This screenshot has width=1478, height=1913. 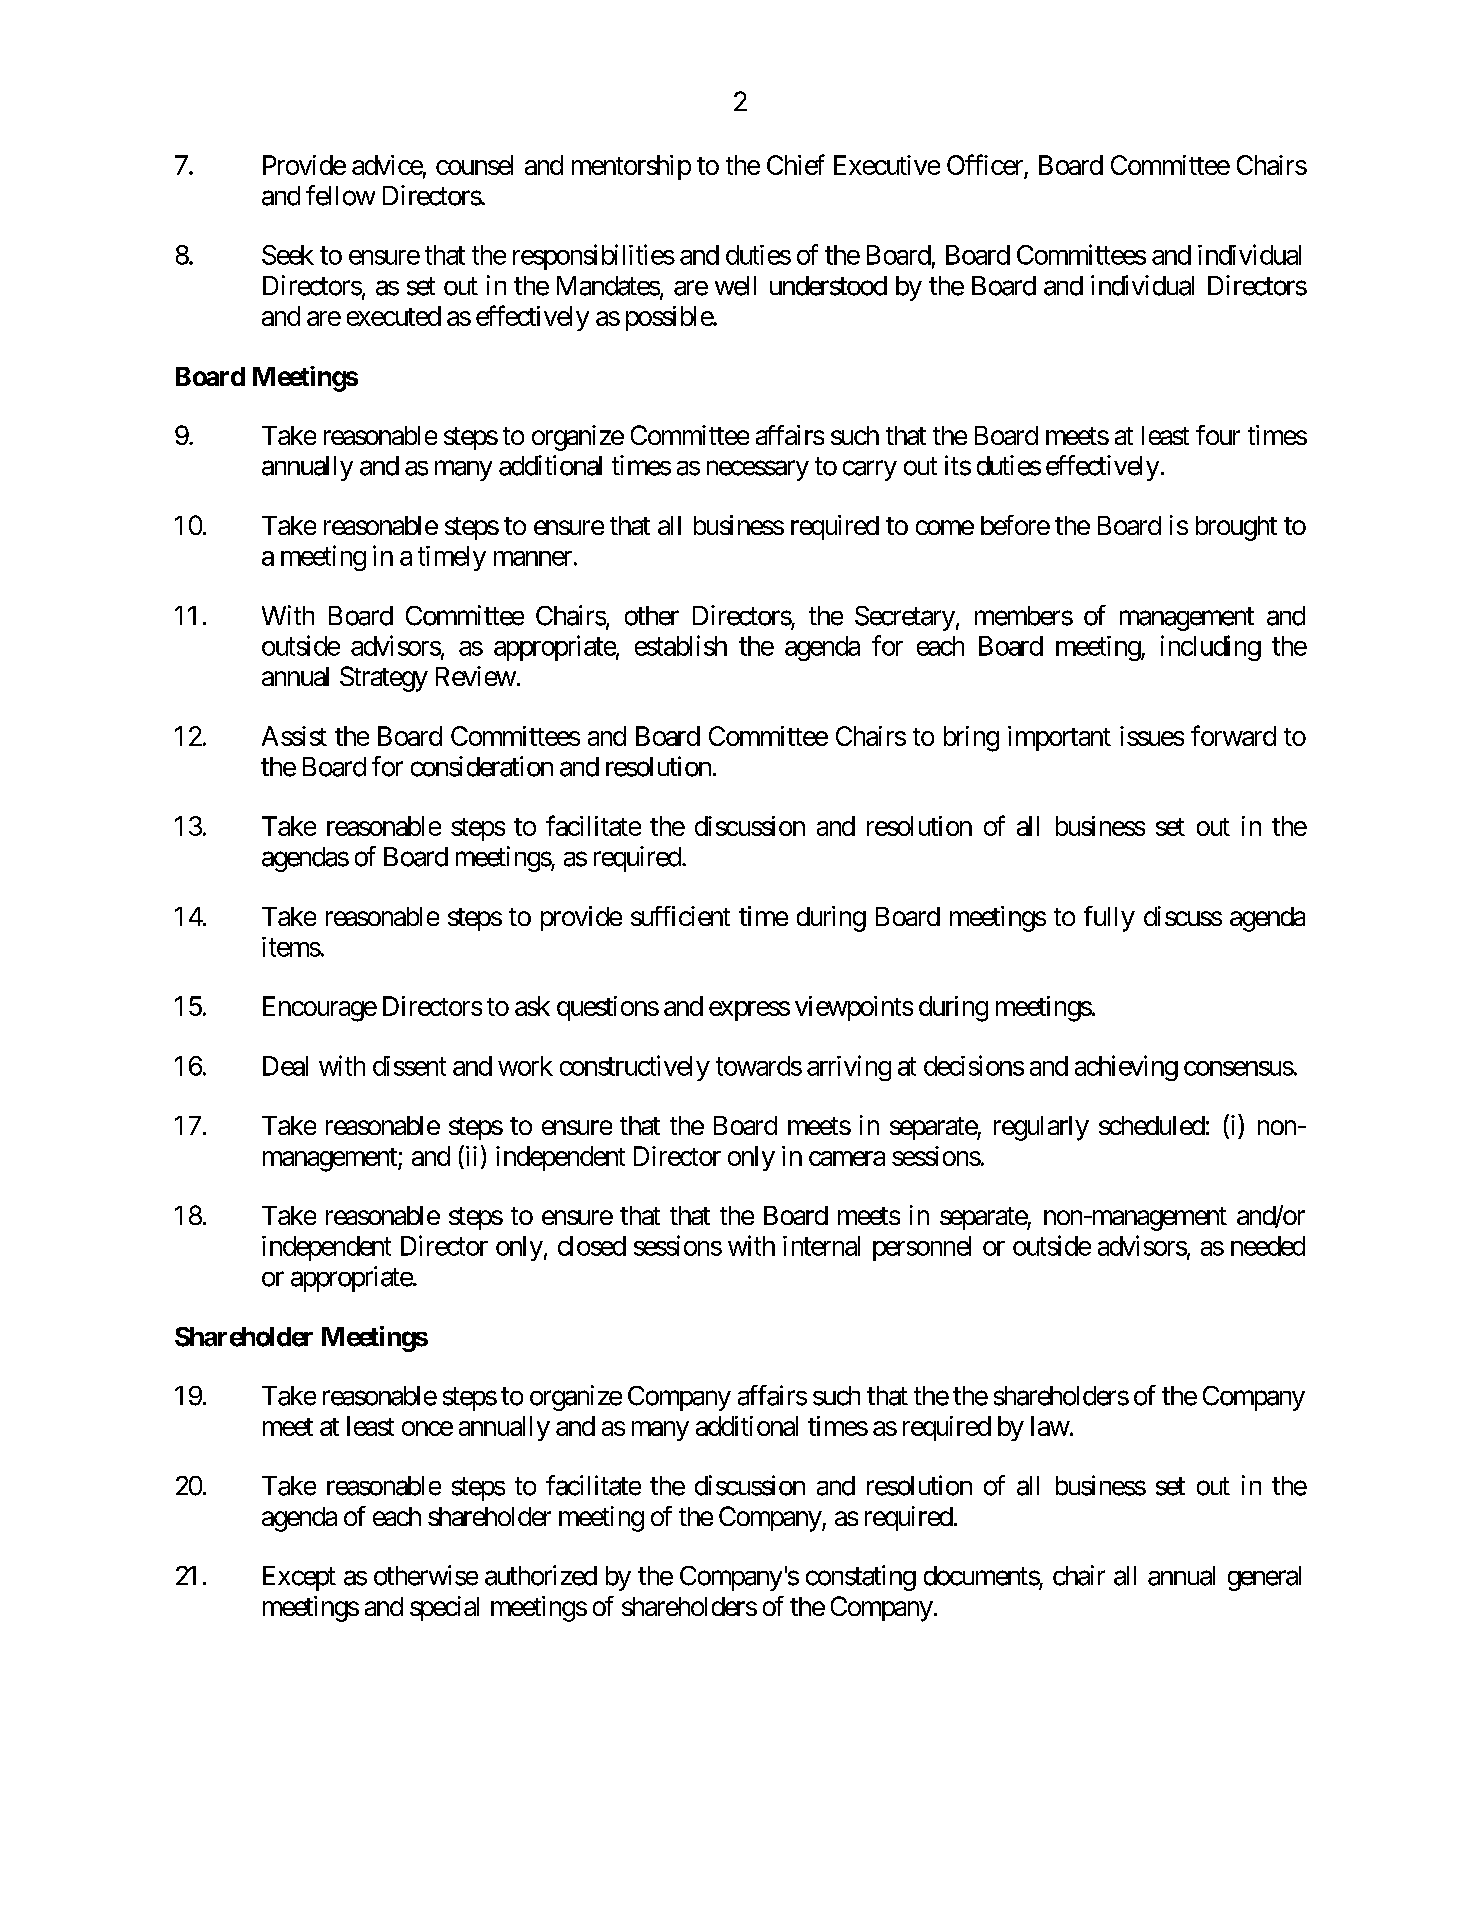 What do you see at coordinates (796, 164) in the screenshot?
I see `Chief` at bounding box center [796, 164].
